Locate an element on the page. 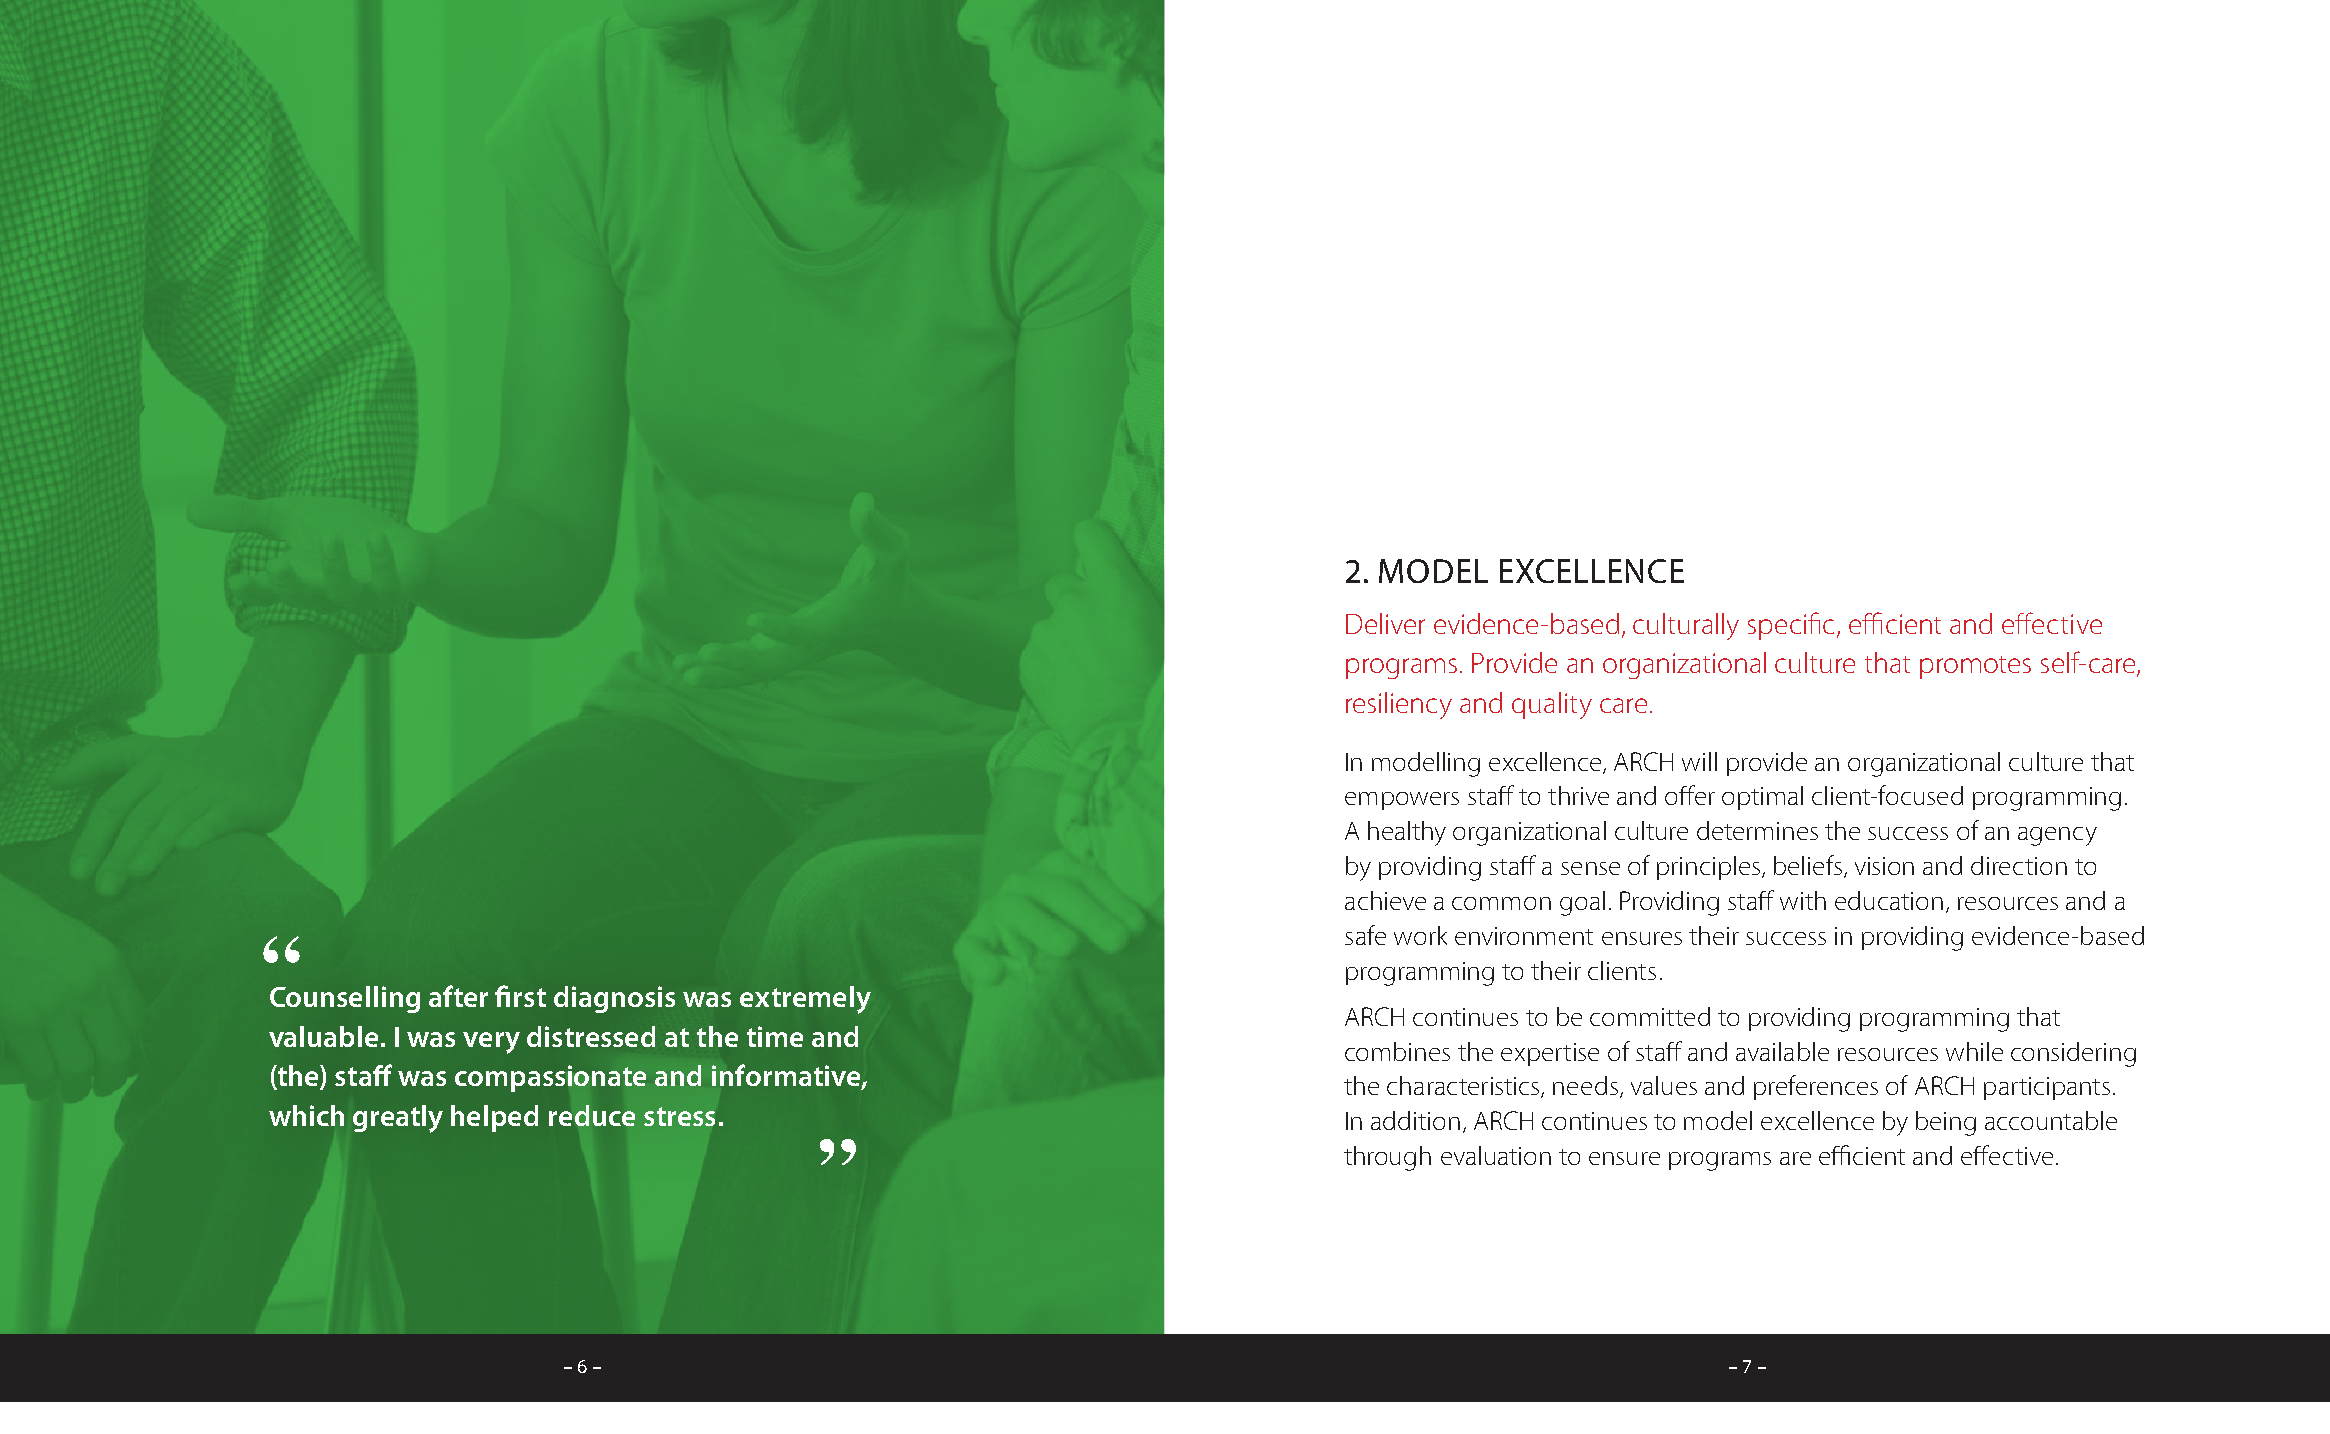 Image resolution: width=2330 pixels, height=1434 pixels. achieve is located at coordinates (1385, 900).
